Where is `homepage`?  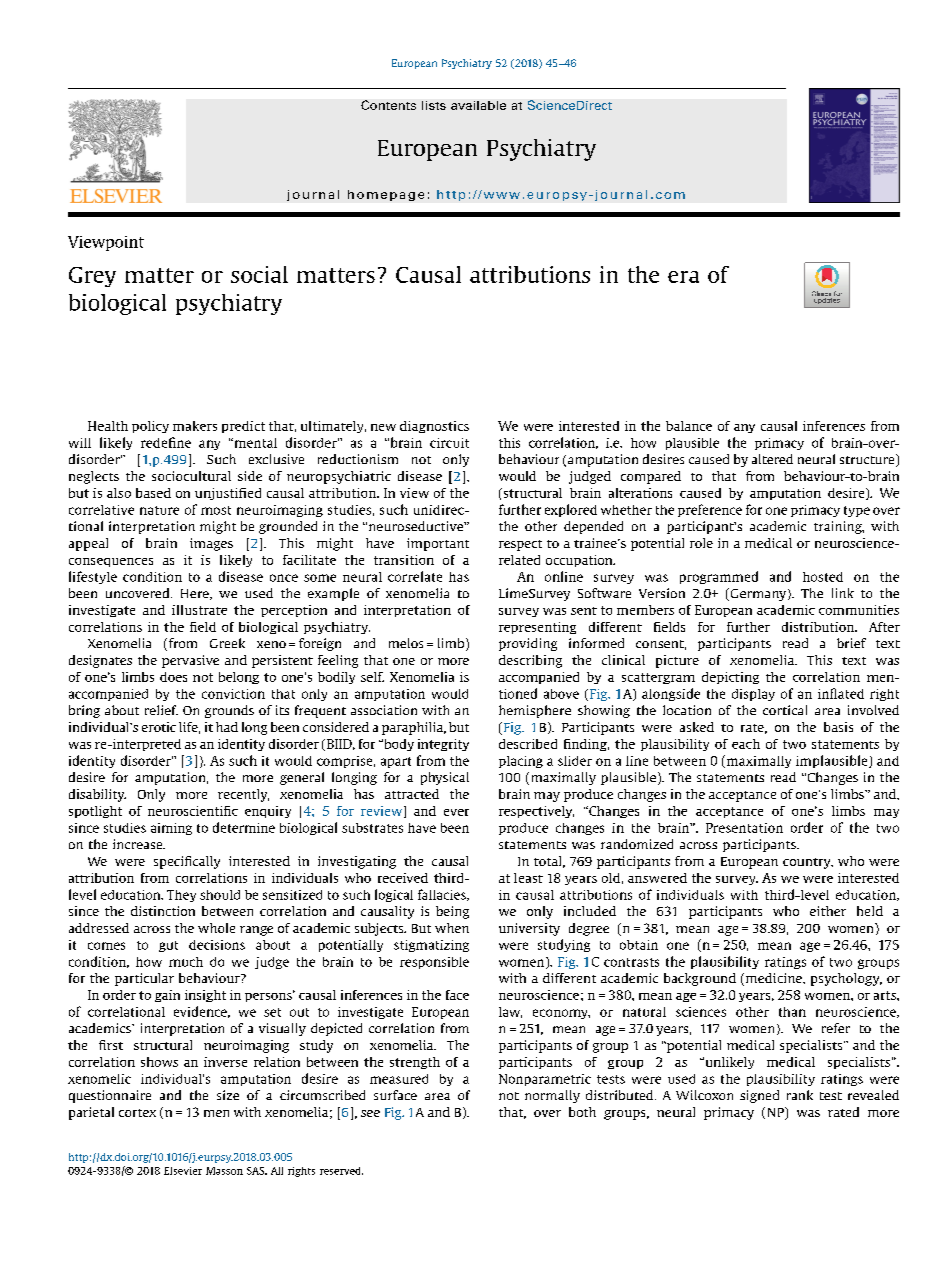
homepage is located at coordinates (386, 195).
